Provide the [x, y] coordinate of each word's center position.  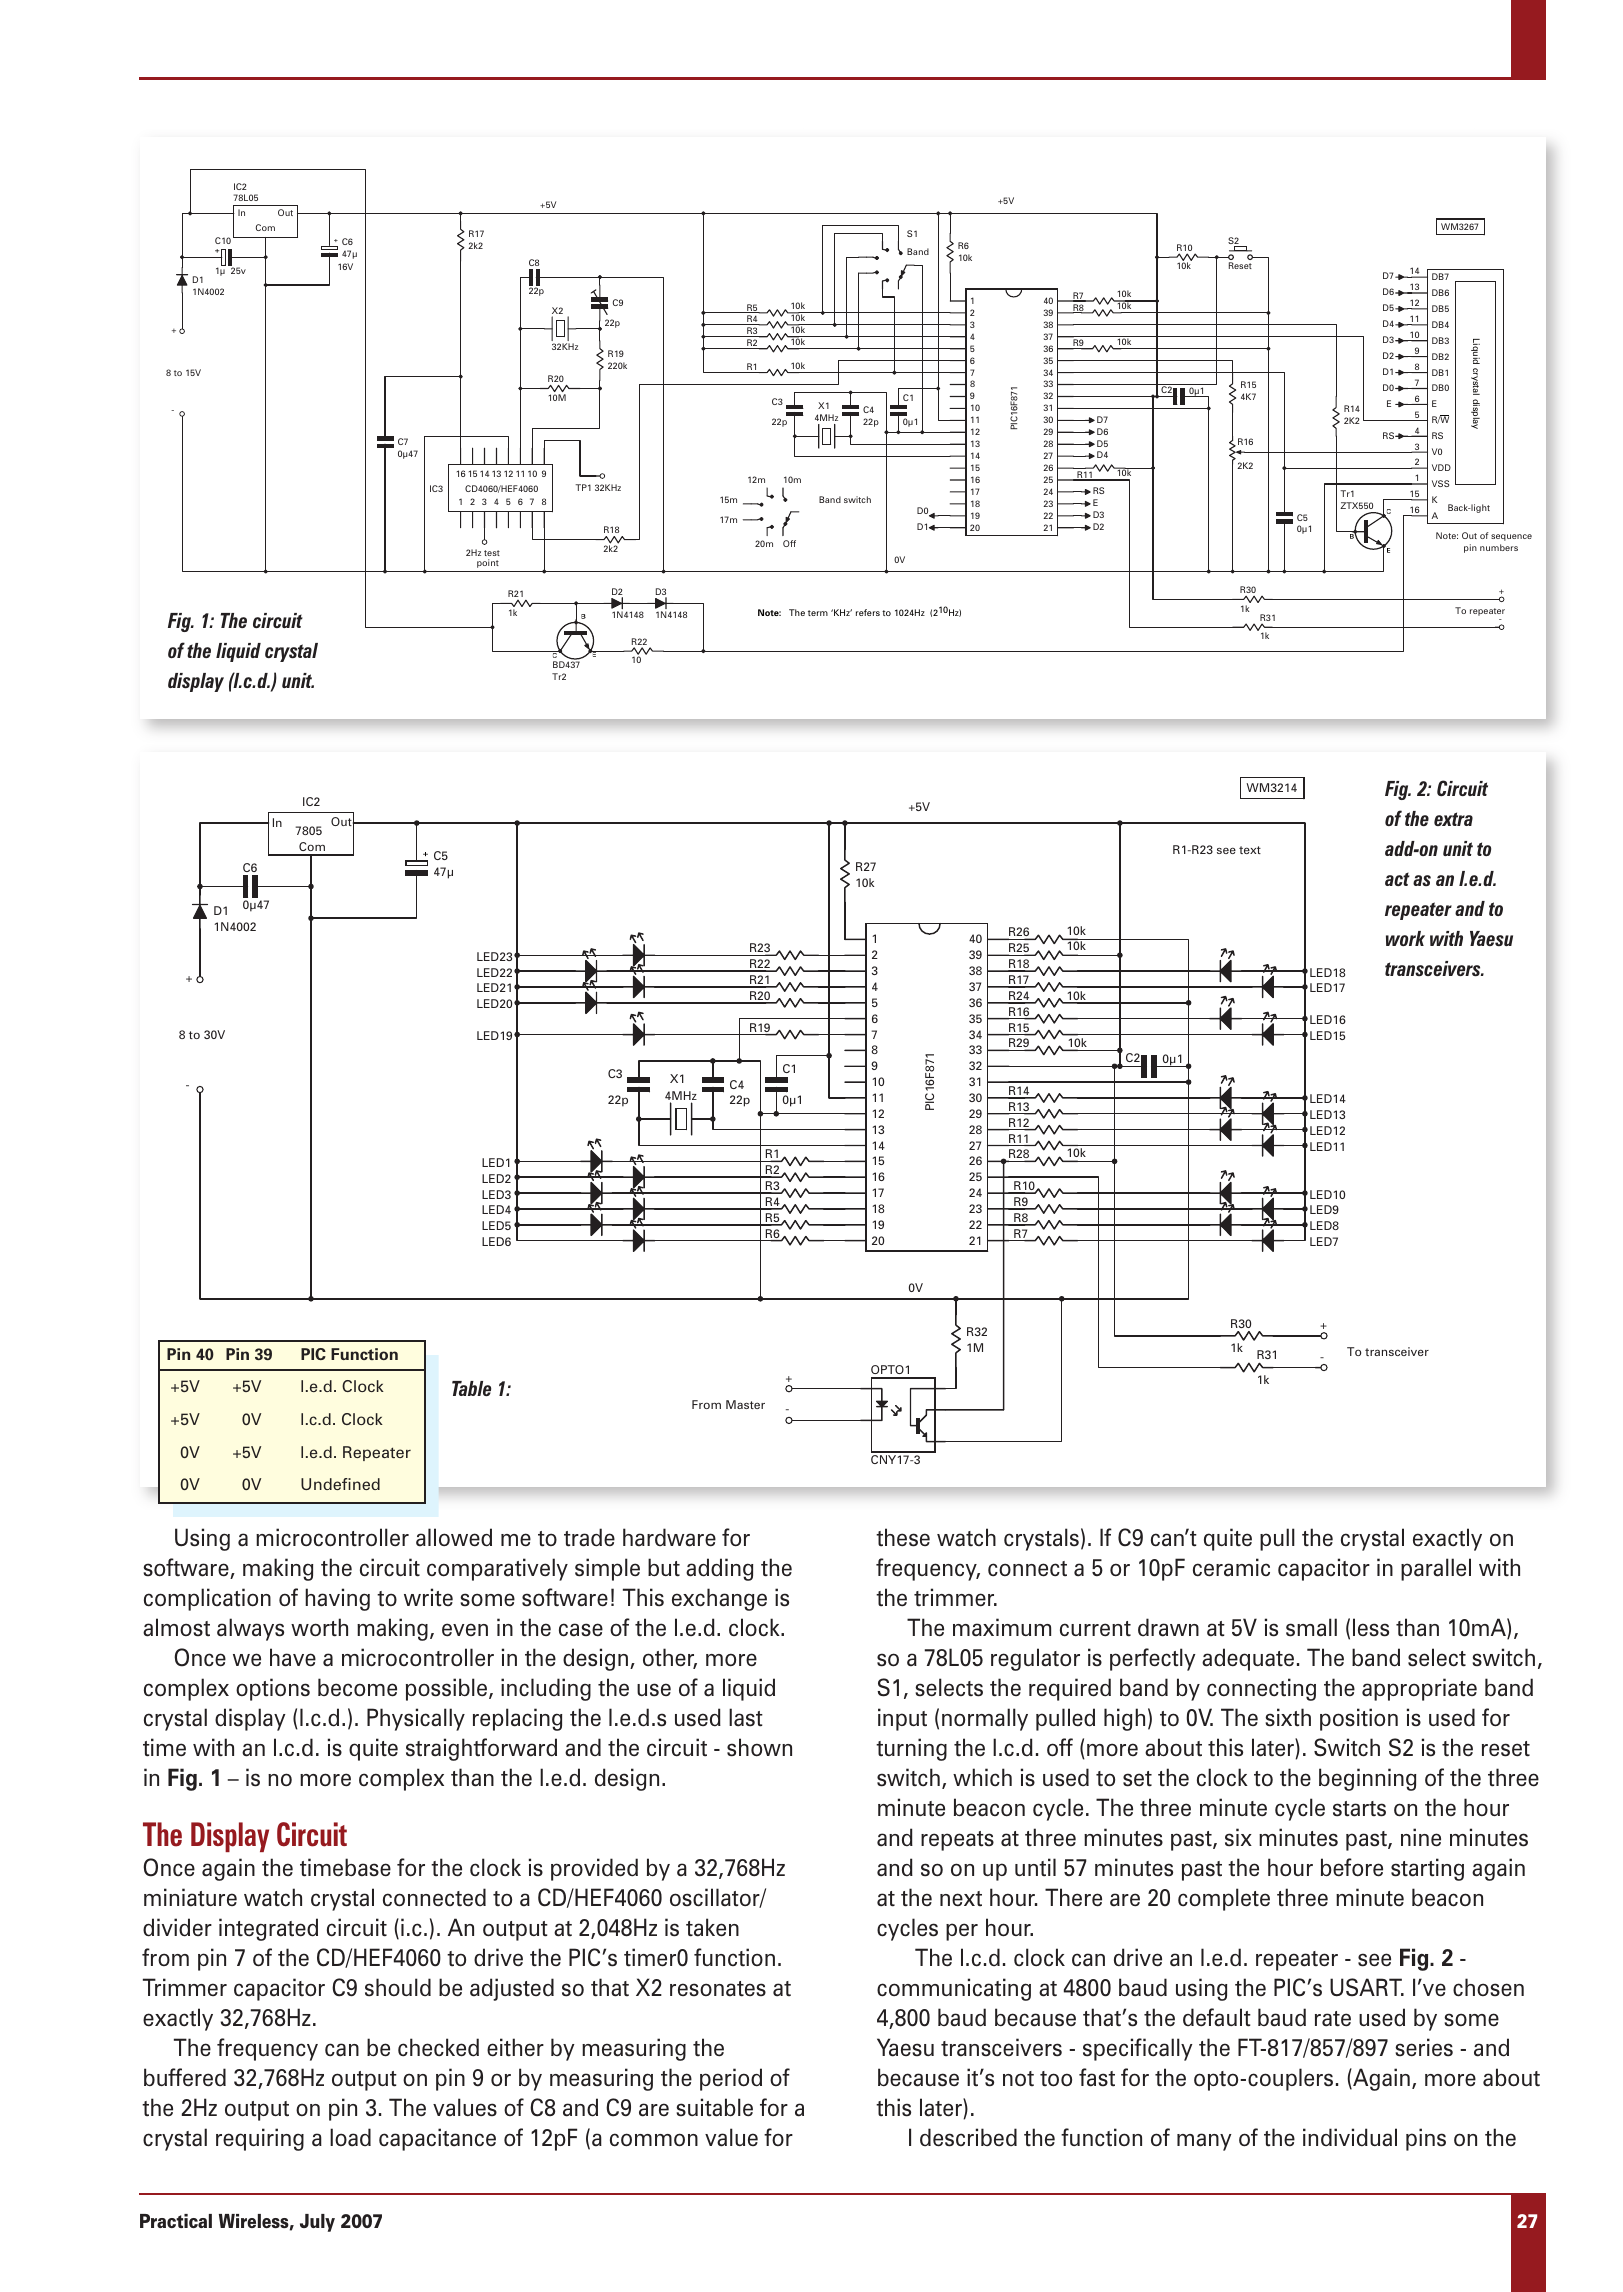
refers [868, 612]
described [968, 2137]
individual [1350, 2137]
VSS [1440, 483]
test [492, 553]
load [350, 2137]
